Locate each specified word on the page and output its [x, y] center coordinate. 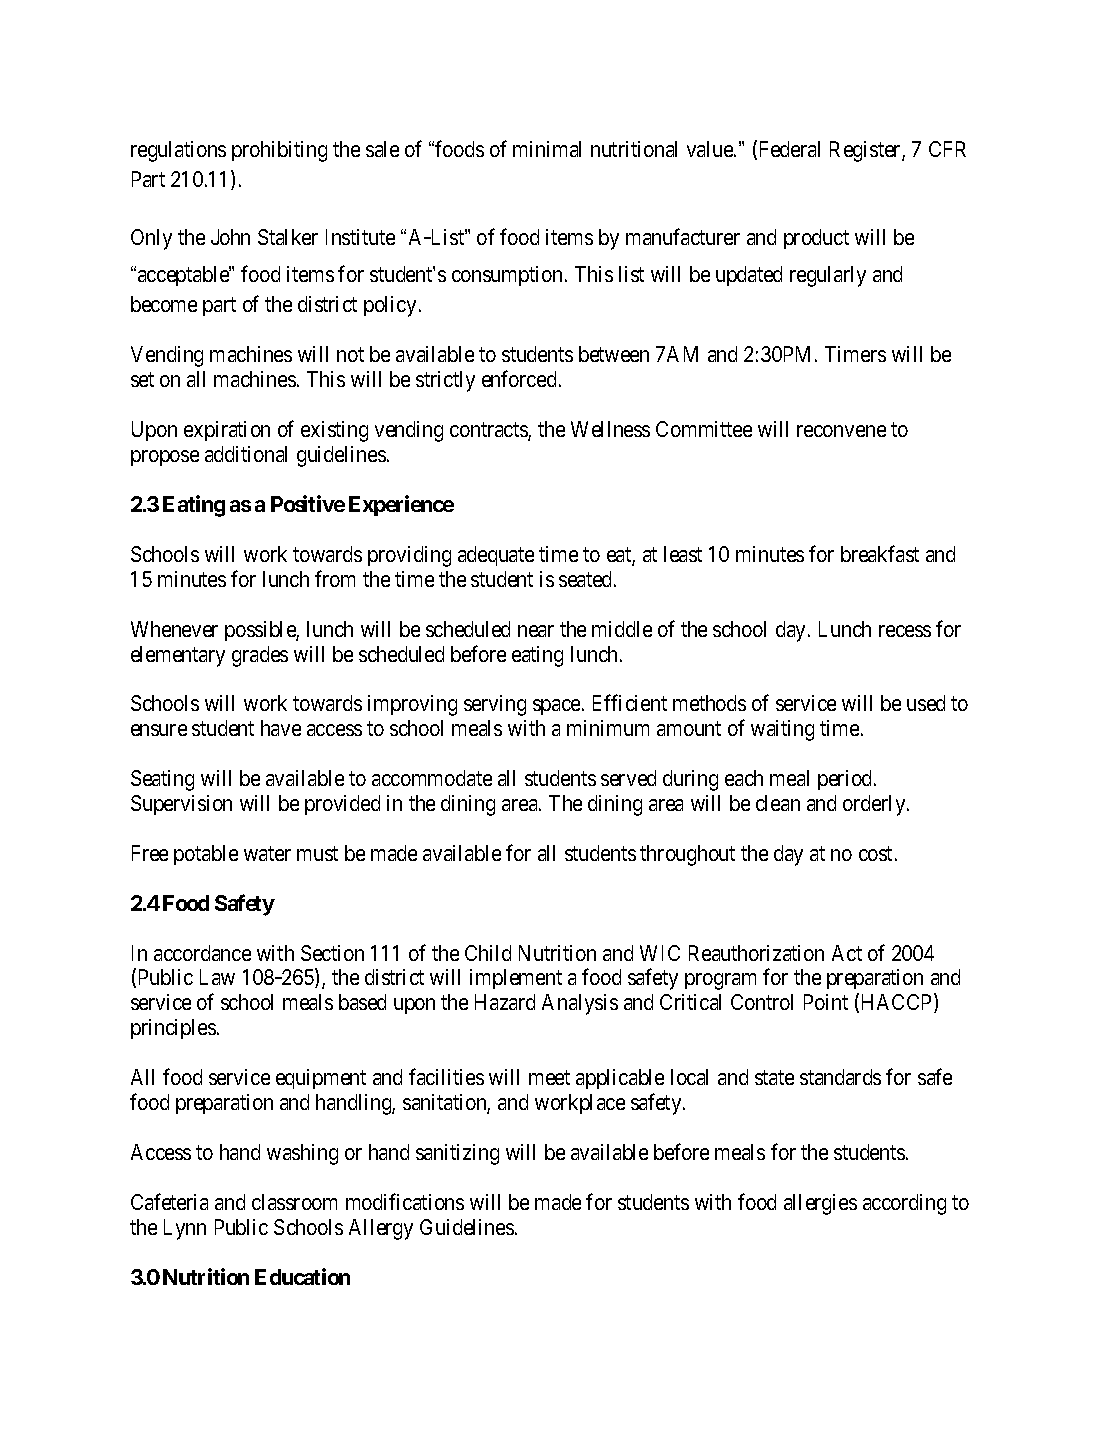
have [281, 728]
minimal [547, 149]
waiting [782, 730]
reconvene [841, 431]
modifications [405, 1201]
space [558, 707]
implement [516, 979]
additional [246, 454]
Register [866, 151]
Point [826, 1002]
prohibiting [279, 151]
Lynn [185, 1229]
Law [217, 977]
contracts [489, 431]
